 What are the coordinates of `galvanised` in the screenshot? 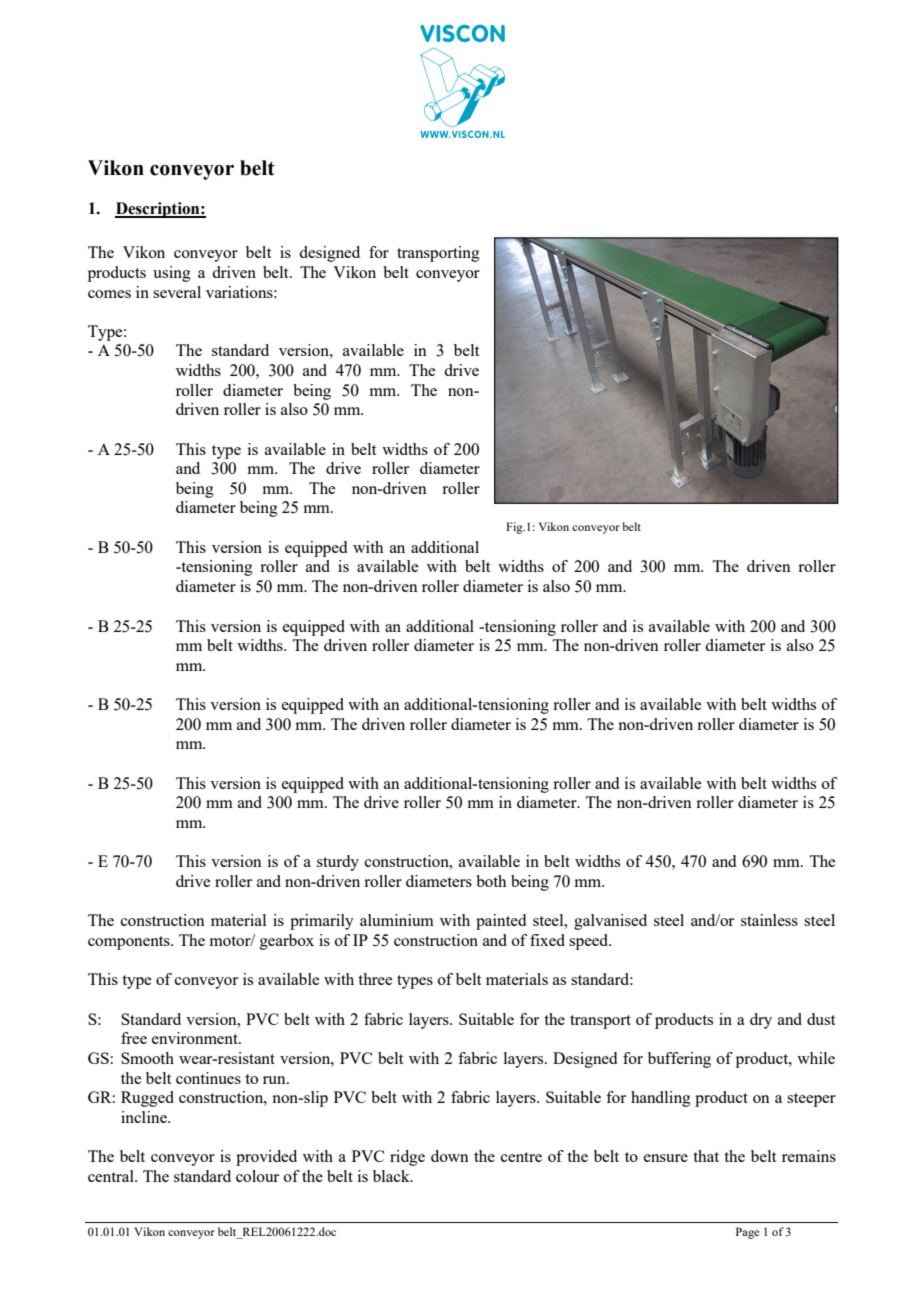 It's located at (610, 922).
